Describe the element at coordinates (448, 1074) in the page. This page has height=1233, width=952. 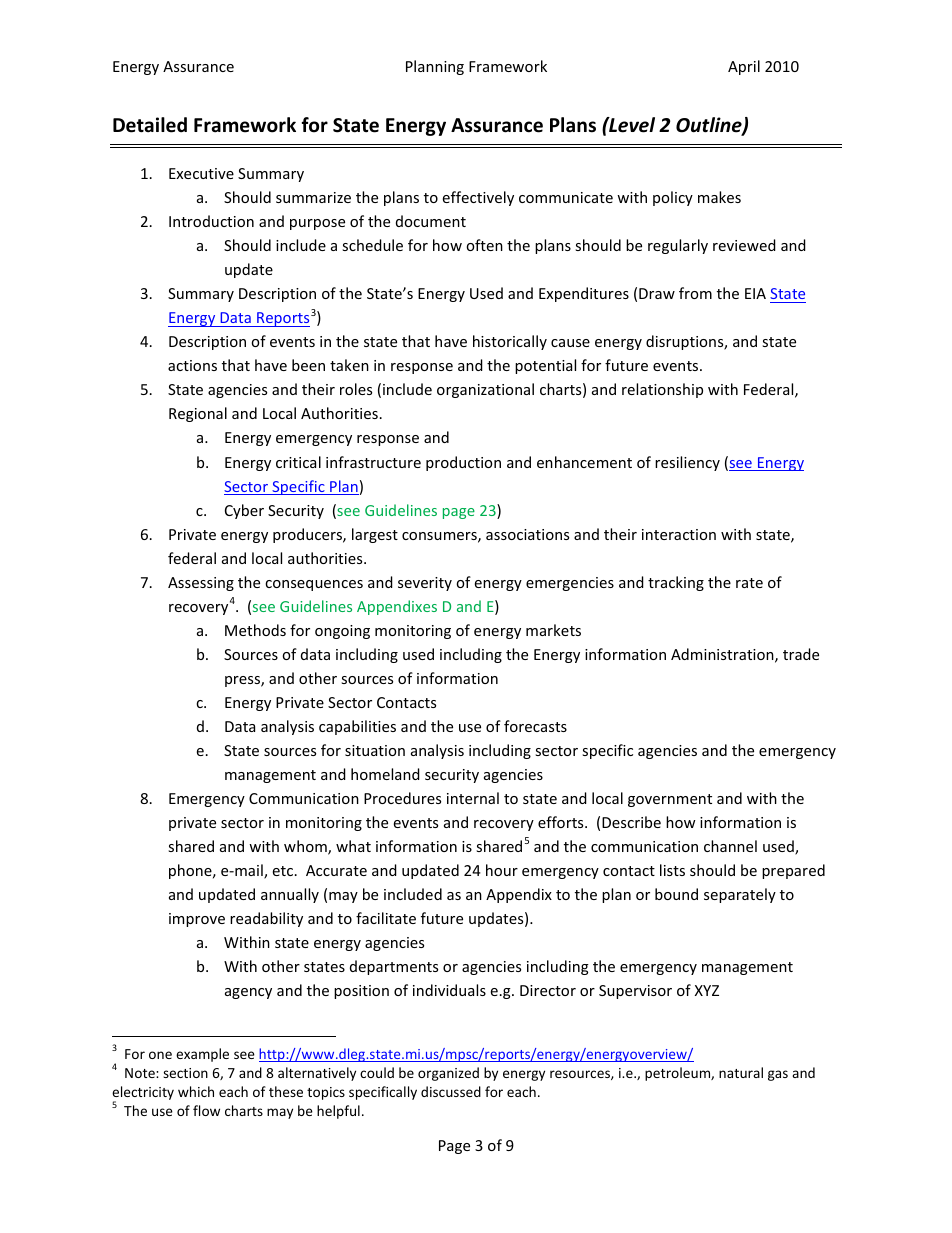
I see `organized` at that location.
